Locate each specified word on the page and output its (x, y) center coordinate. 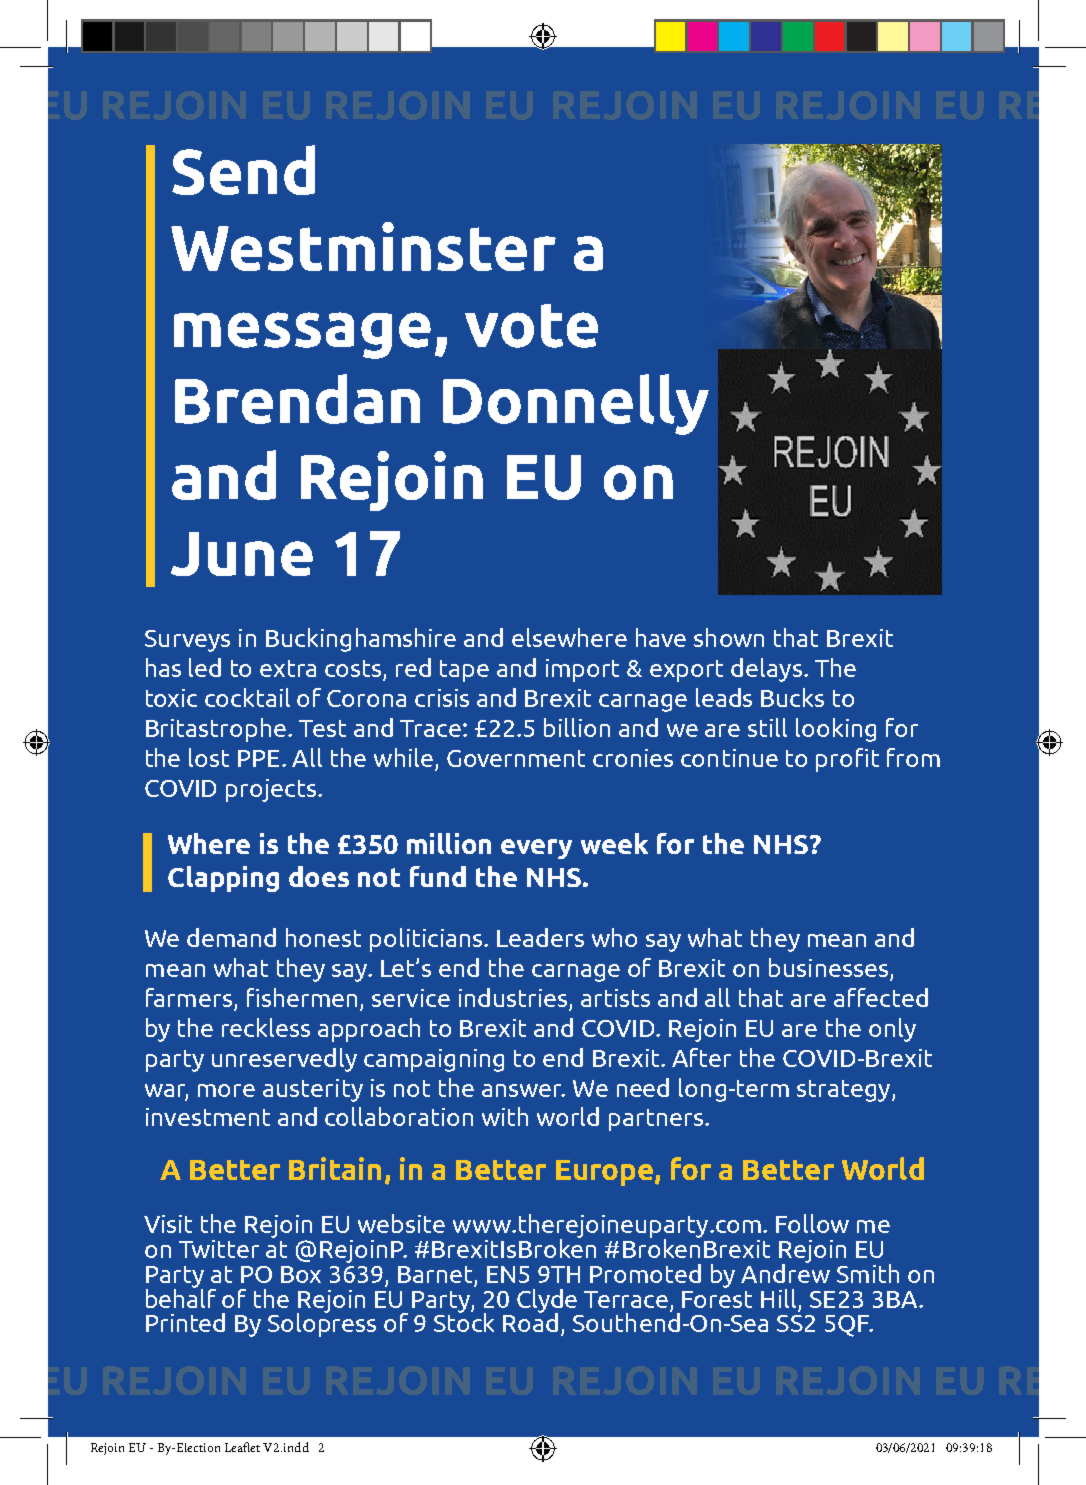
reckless (266, 1027)
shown (729, 637)
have (661, 637)
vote (531, 326)
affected (881, 997)
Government (516, 758)
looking (836, 730)
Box (301, 1274)
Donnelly (576, 404)
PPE (260, 758)
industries (513, 997)
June (242, 554)
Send (243, 170)
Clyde (547, 1302)
